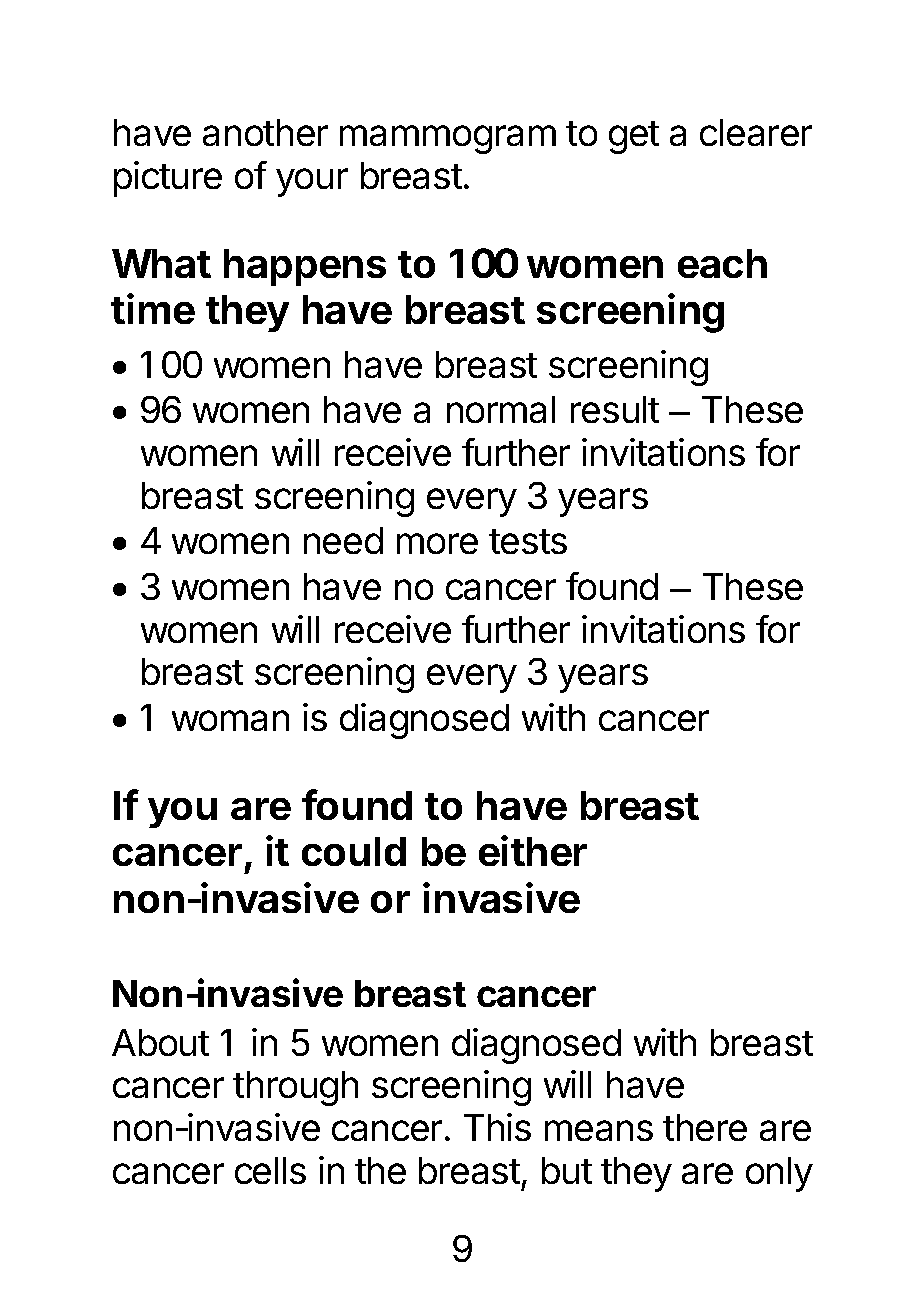 The height and width of the screenshot is (1308, 924). I want to click on This, so click(497, 1127).
